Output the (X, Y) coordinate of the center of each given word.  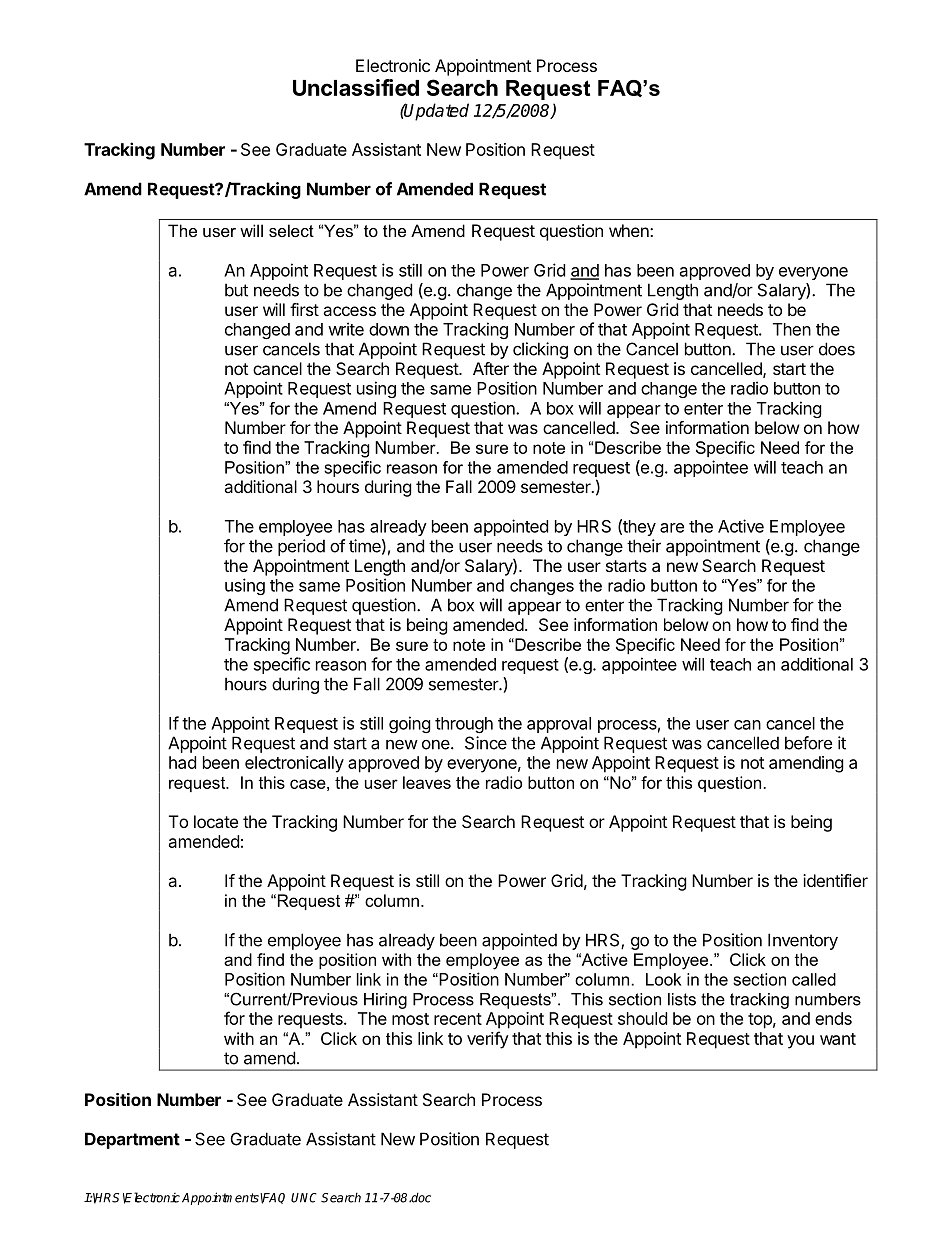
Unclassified (356, 87)
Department (132, 1140)
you (800, 1042)
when (630, 230)
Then (792, 329)
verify (488, 1040)
